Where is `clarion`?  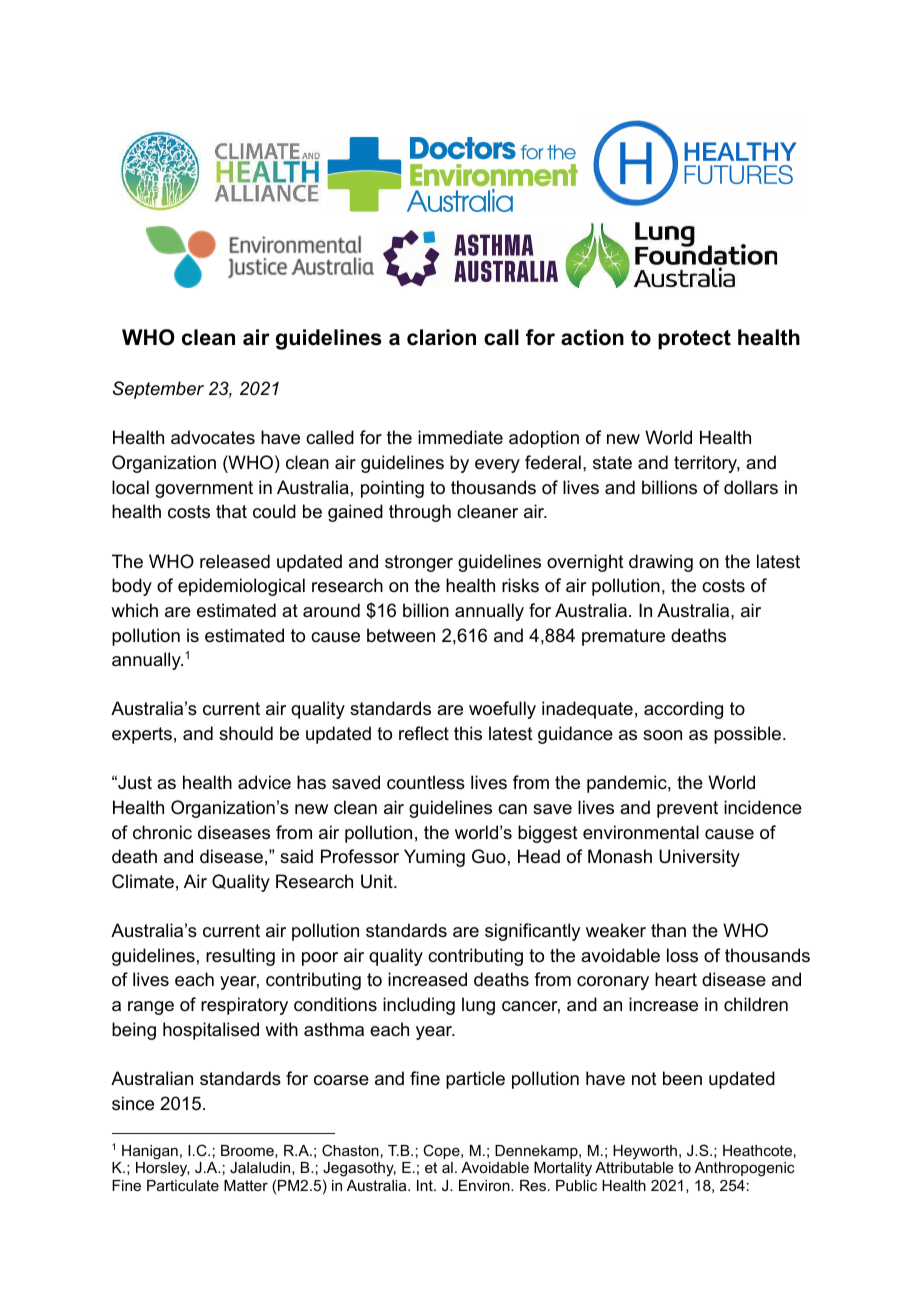 clarion is located at coordinates (441, 337).
